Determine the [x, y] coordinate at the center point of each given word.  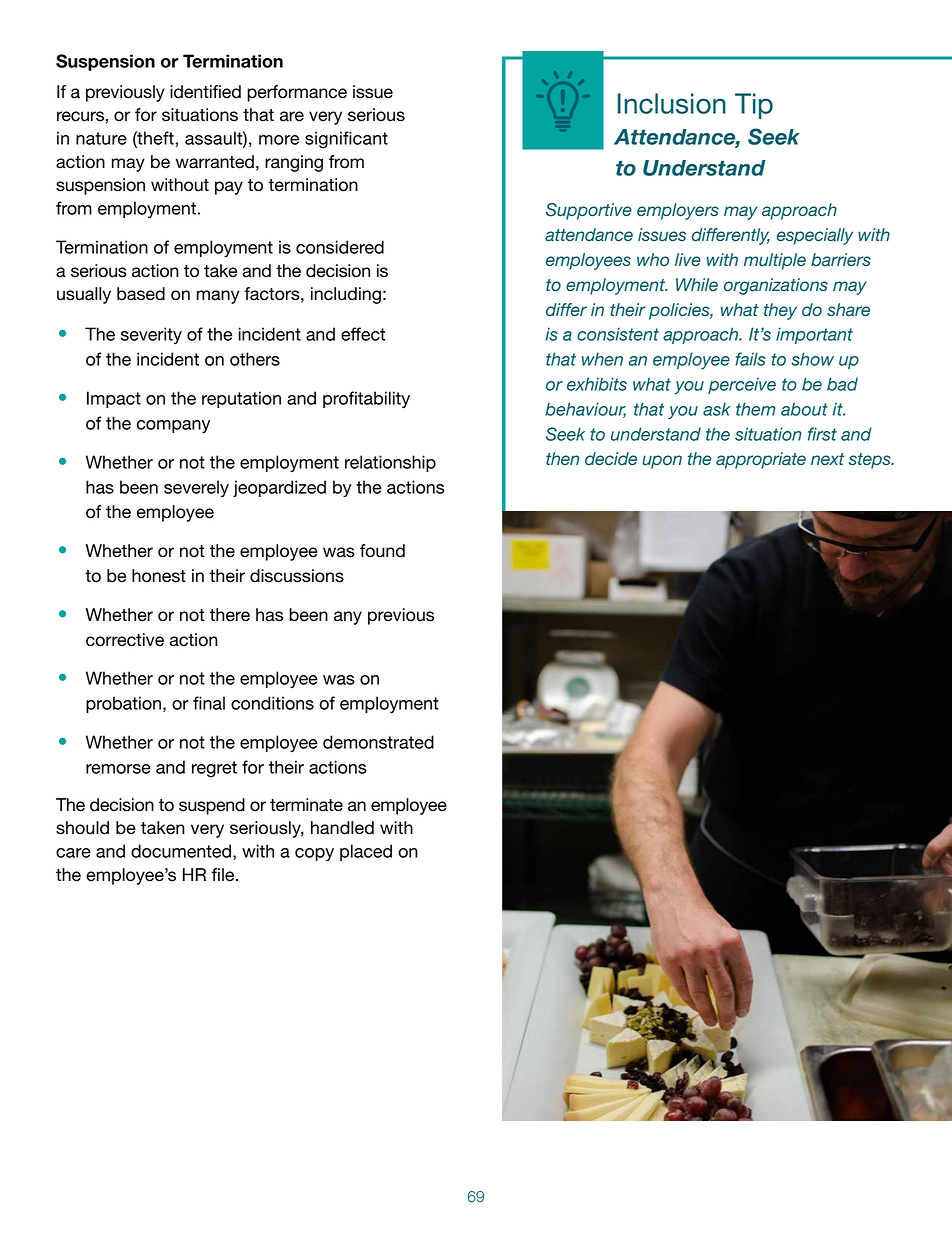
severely [196, 488]
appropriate [761, 460]
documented [181, 851]
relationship [390, 463]
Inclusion [672, 103]
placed [366, 852]
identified [205, 92]
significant [346, 140]
